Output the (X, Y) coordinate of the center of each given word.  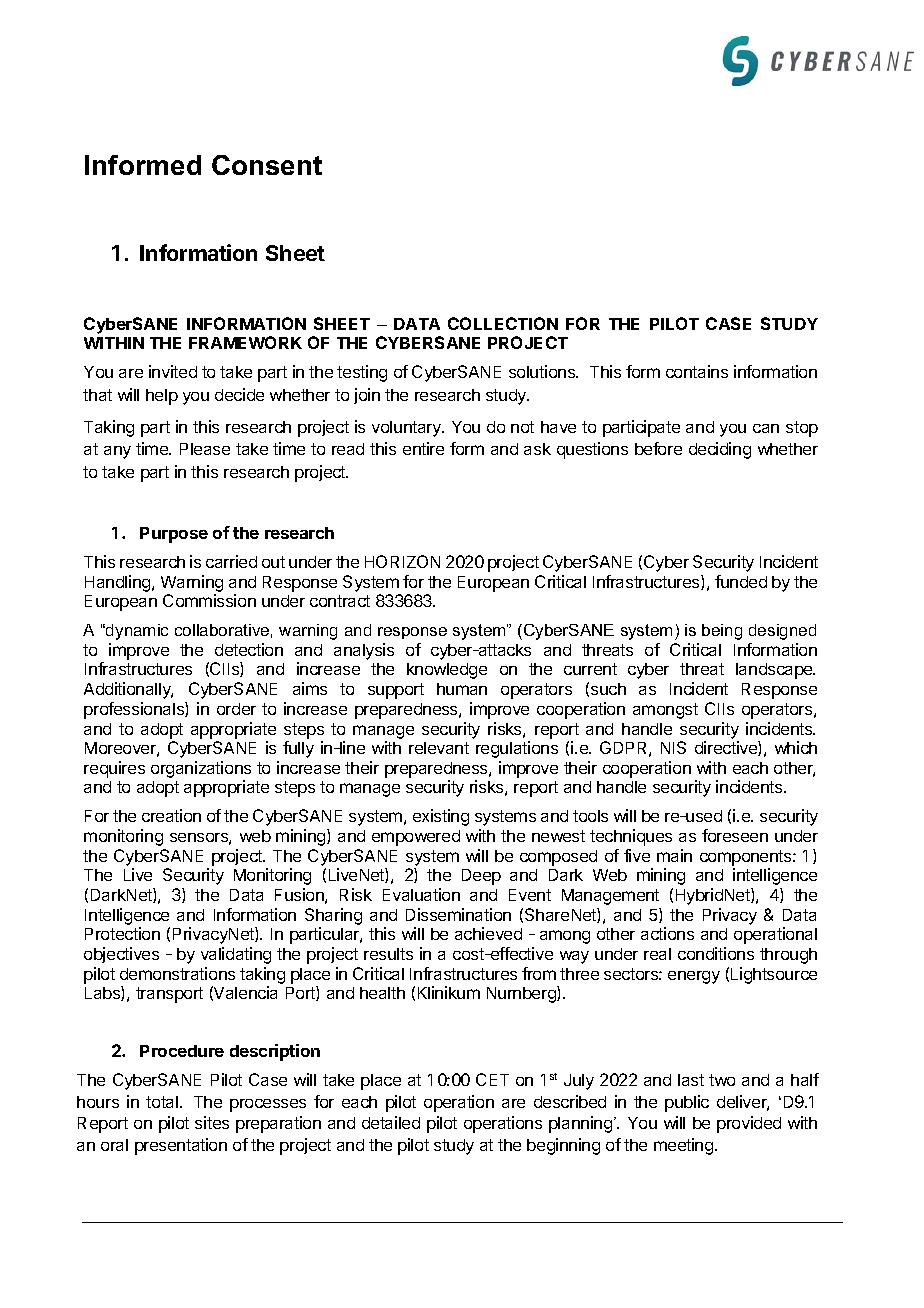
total (163, 1102)
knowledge (447, 671)
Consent (267, 165)
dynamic (136, 632)
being (722, 632)
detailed (391, 1122)
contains (697, 371)
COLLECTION (503, 323)
